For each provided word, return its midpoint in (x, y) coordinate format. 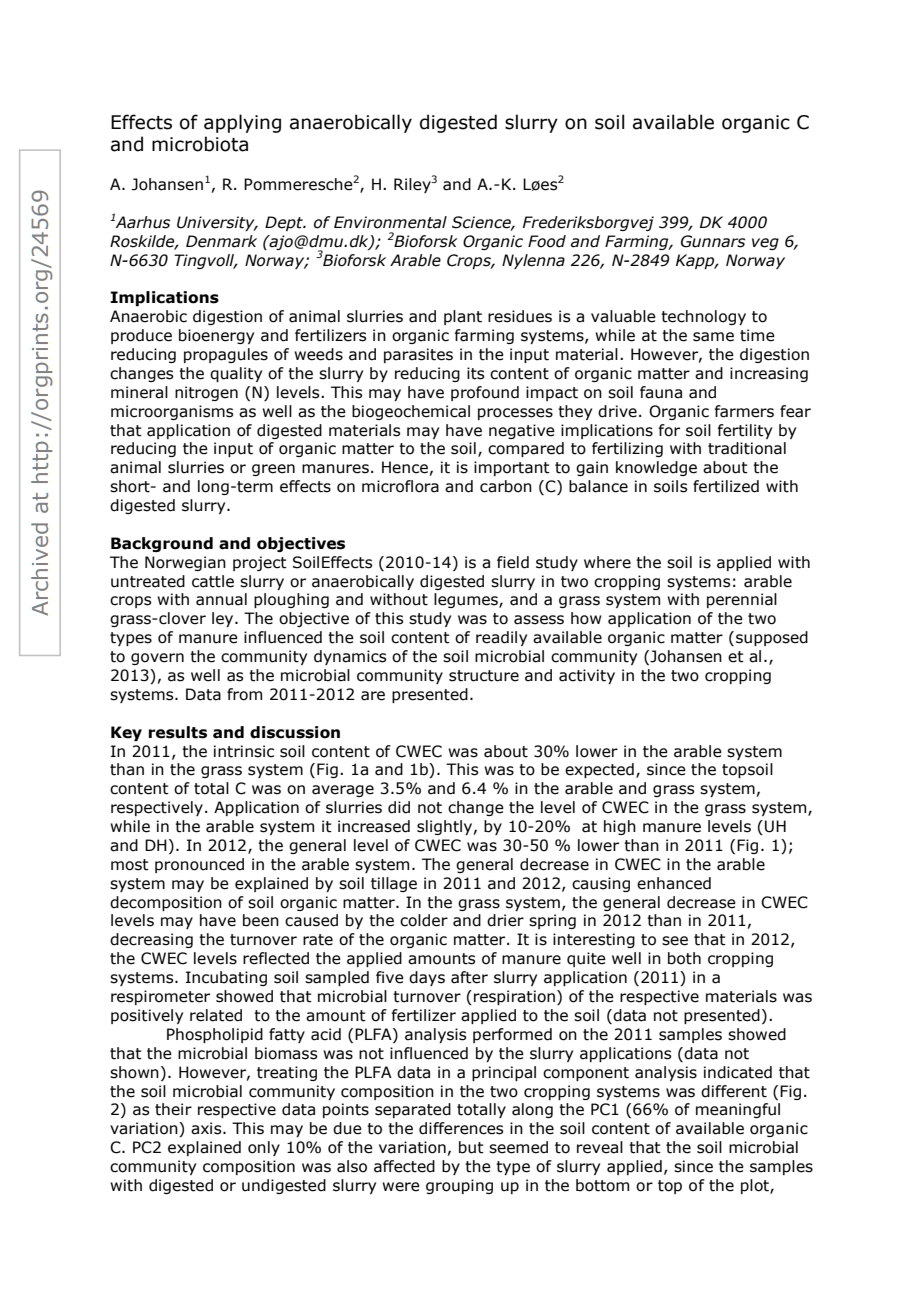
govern (157, 659)
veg (765, 244)
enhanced (674, 883)
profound (485, 393)
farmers (744, 411)
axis (207, 1128)
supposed (772, 638)
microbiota (200, 144)
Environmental (390, 222)
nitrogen (206, 393)
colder (424, 920)
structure (484, 676)
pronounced (199, 865)
